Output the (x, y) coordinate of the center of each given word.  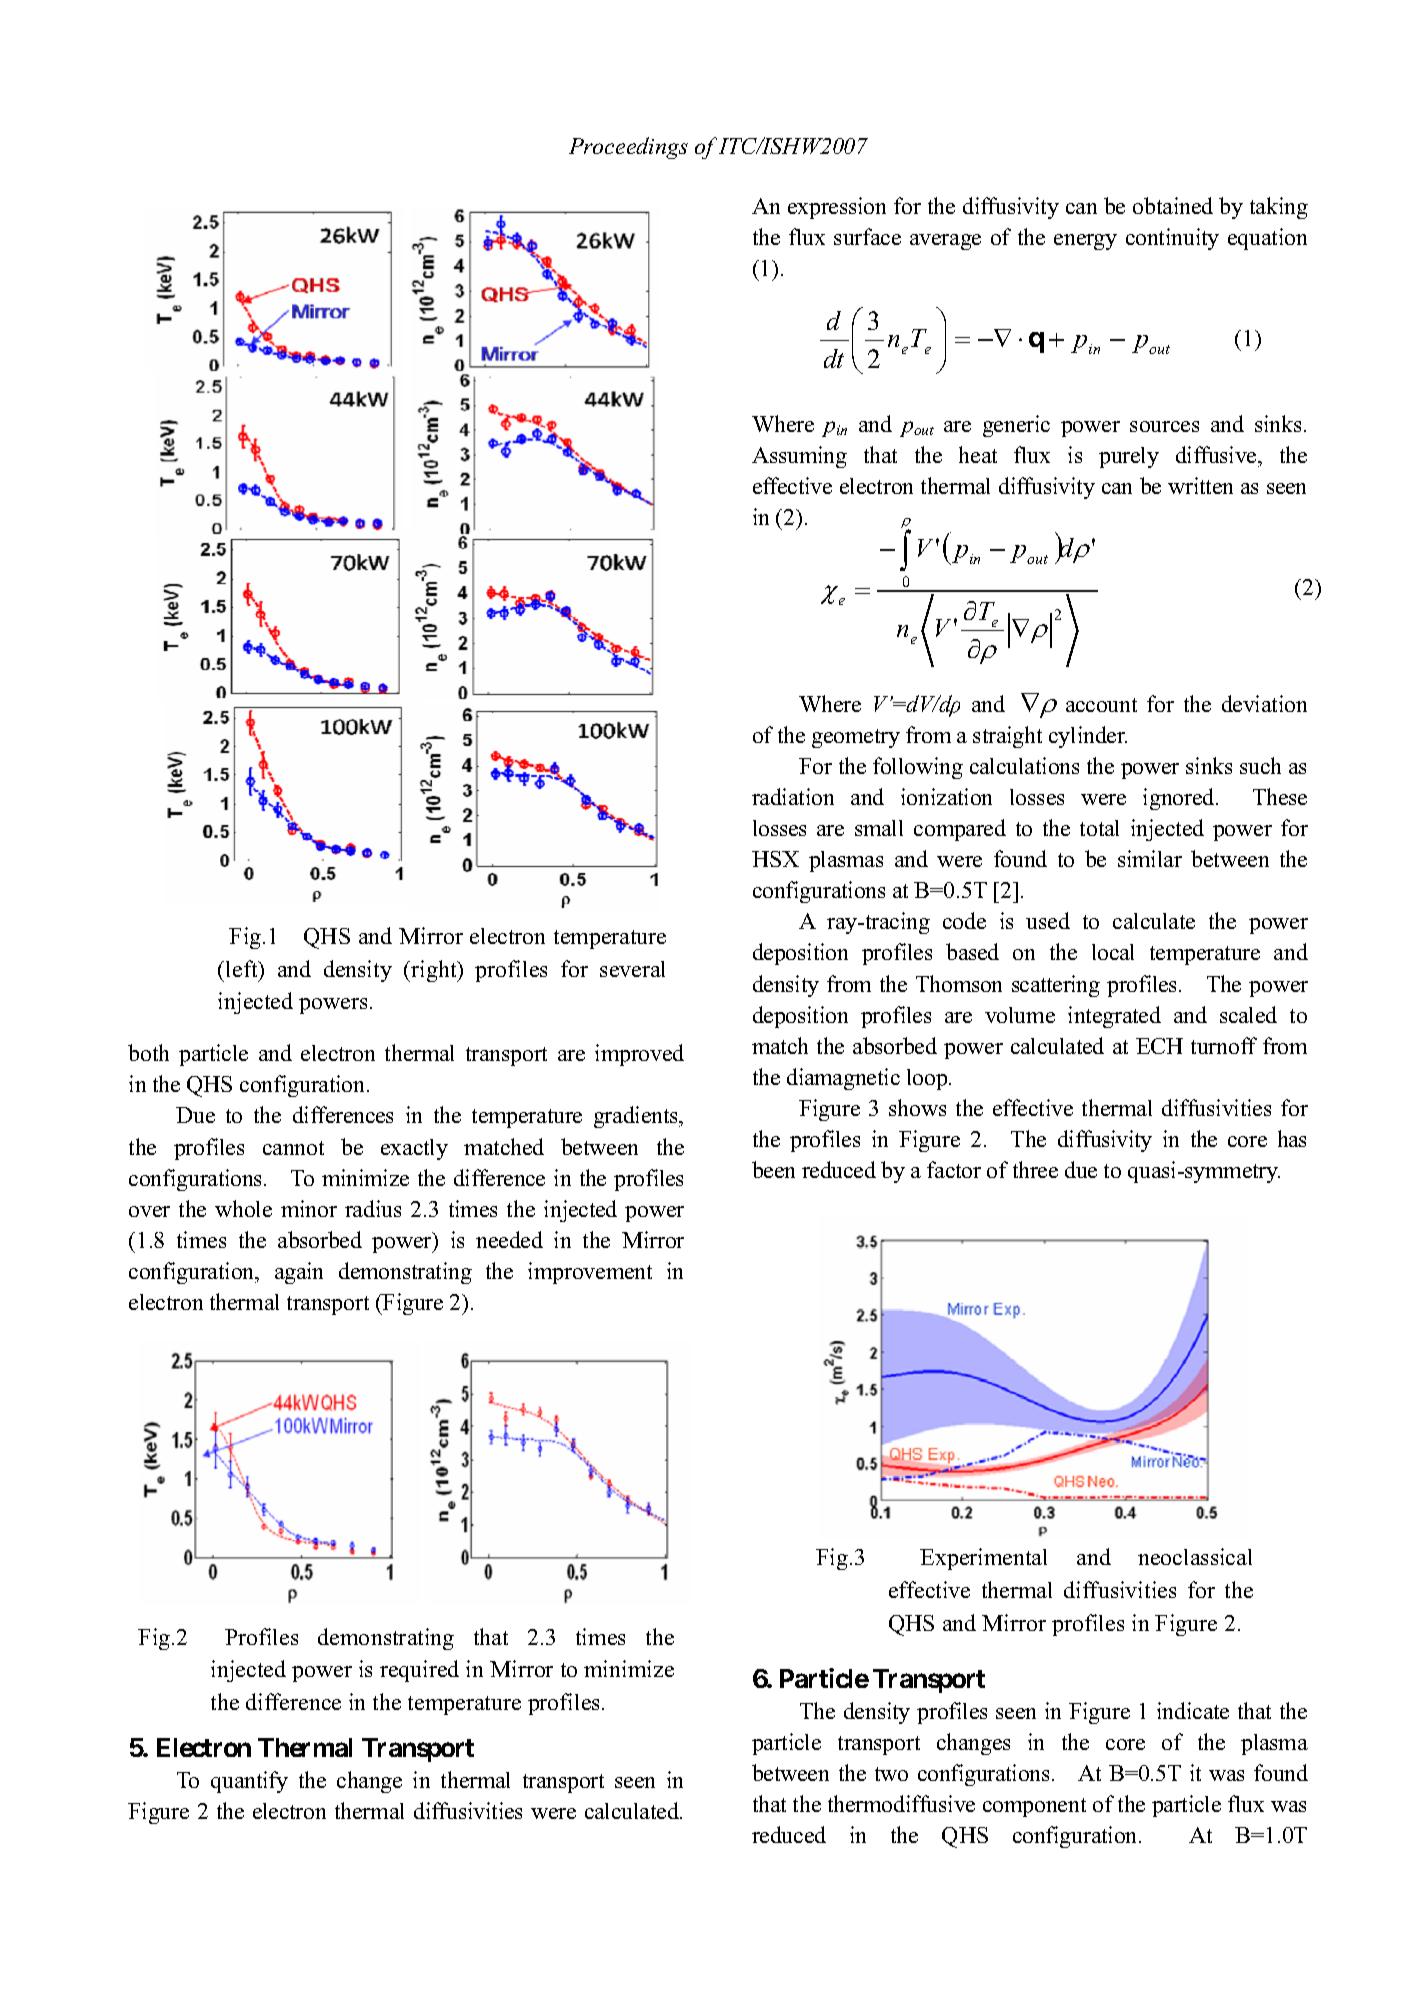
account (1101, 705)
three (1035, 1169)
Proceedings (628, 148)
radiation (793, 796)
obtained (1173, 205)
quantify (249, 1782)
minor (309, 1208)
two (891, 1774)
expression (837, 208)
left (243, 968)
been (773, 1169)
